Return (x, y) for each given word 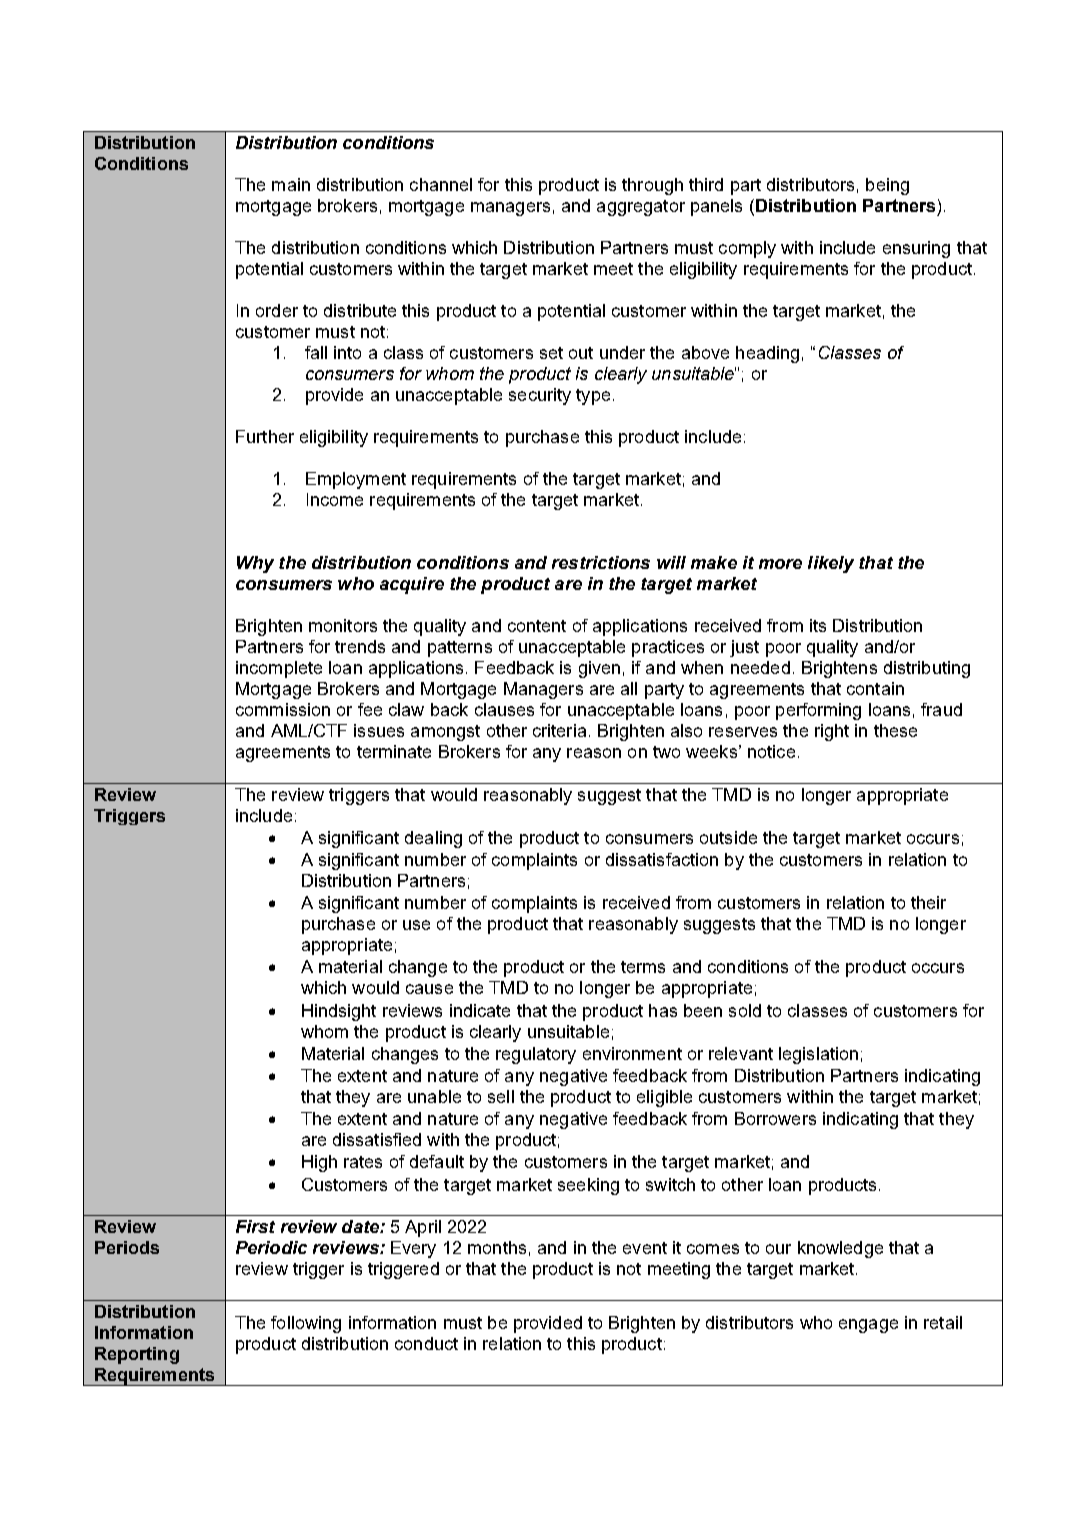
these (895, 730)
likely (831, 564)
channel (441, 184)
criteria (559, 730)
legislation (818, 1055)
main (291, 184)
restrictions (601, 562)
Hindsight (339, 1012)
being (887, 186)
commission (283, 709)
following (306, 1324)
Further (265, 436)
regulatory (536, 1055)
